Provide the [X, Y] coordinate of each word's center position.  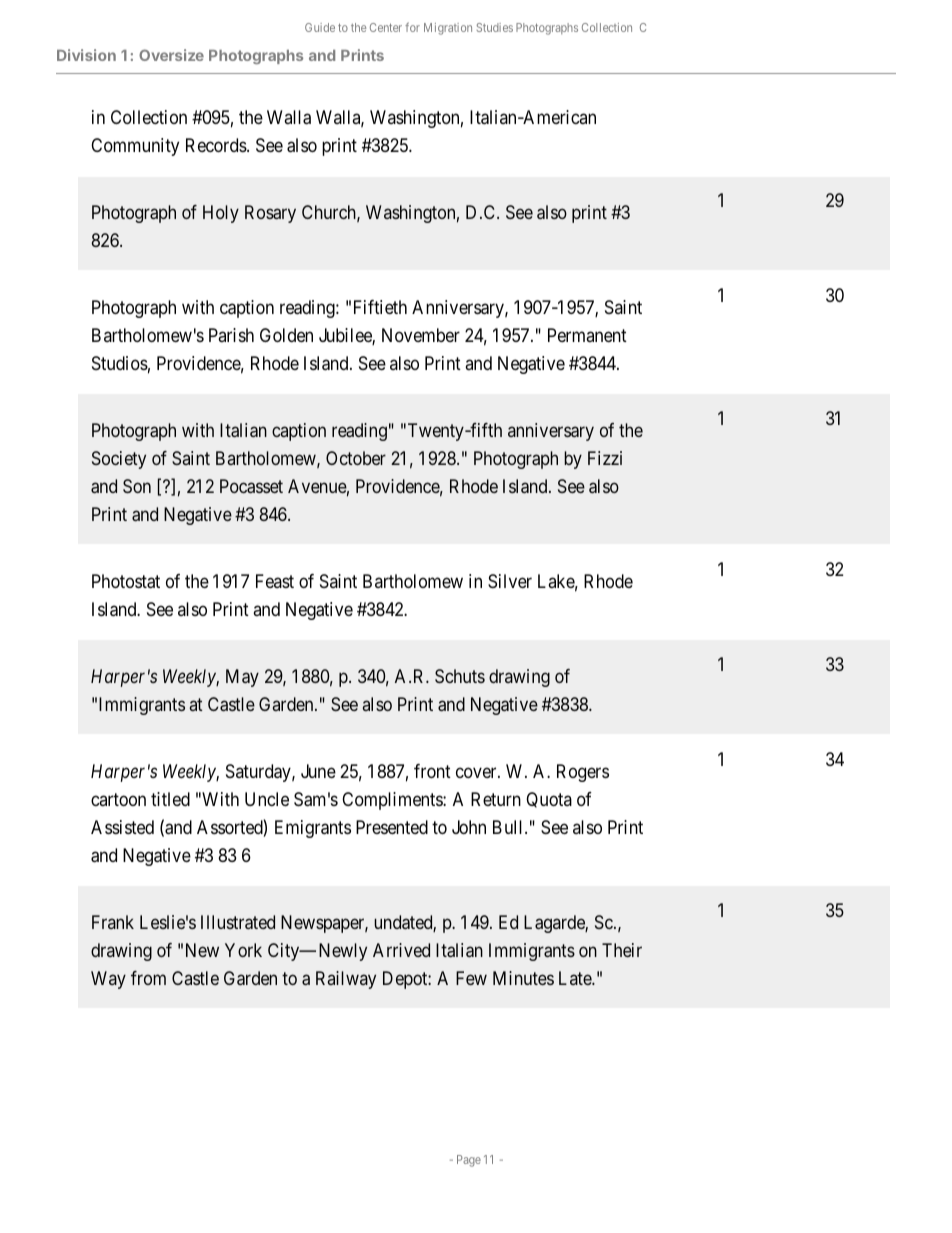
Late [576, 978]
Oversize [171, 55]
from [148, 978]
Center [386, 27]
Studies [495, 27]
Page [469, 1161]
